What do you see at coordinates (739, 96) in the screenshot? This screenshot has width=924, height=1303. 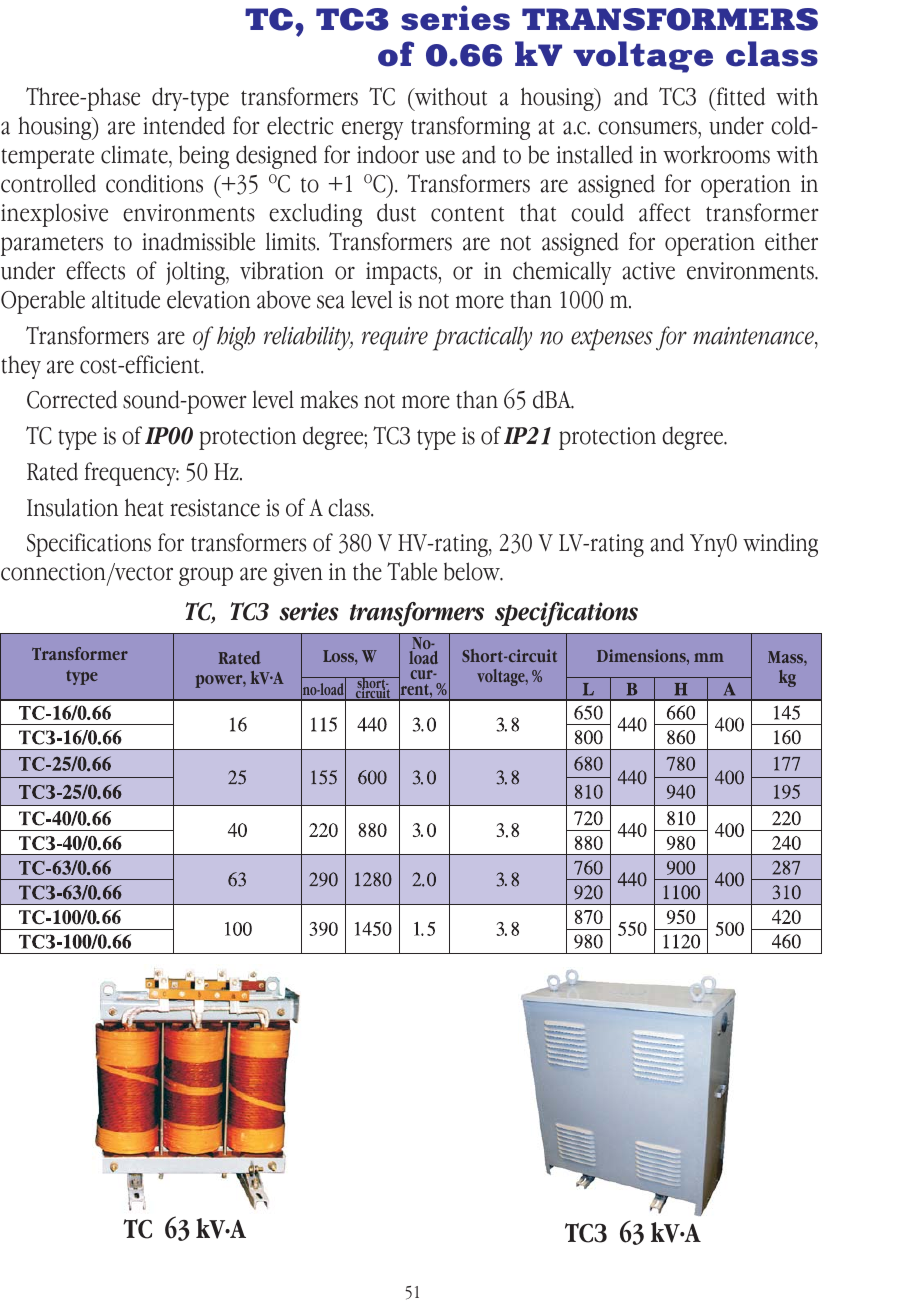 I see `fitted` at bounding box center [739, 96].
